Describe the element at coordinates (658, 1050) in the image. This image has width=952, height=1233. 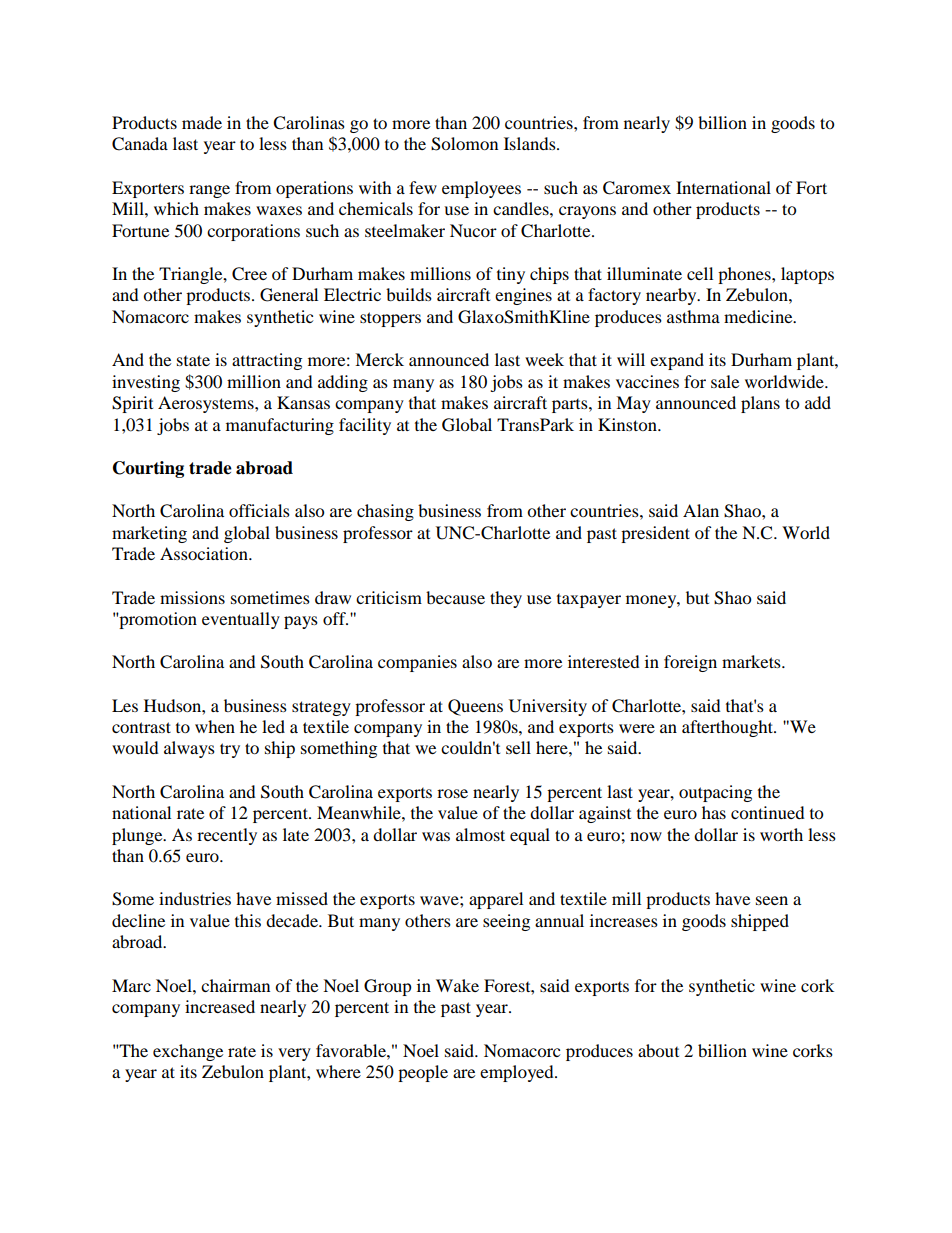
I see `about` at that location.
